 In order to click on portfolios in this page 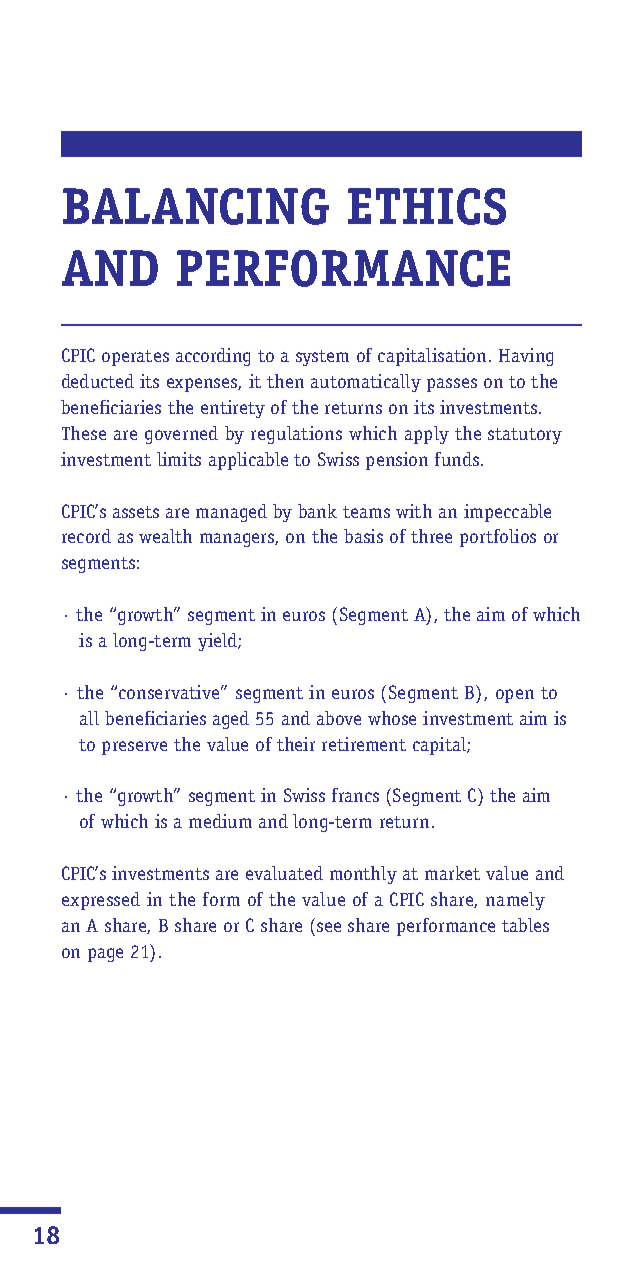, I will do `click(498, 538)`.
